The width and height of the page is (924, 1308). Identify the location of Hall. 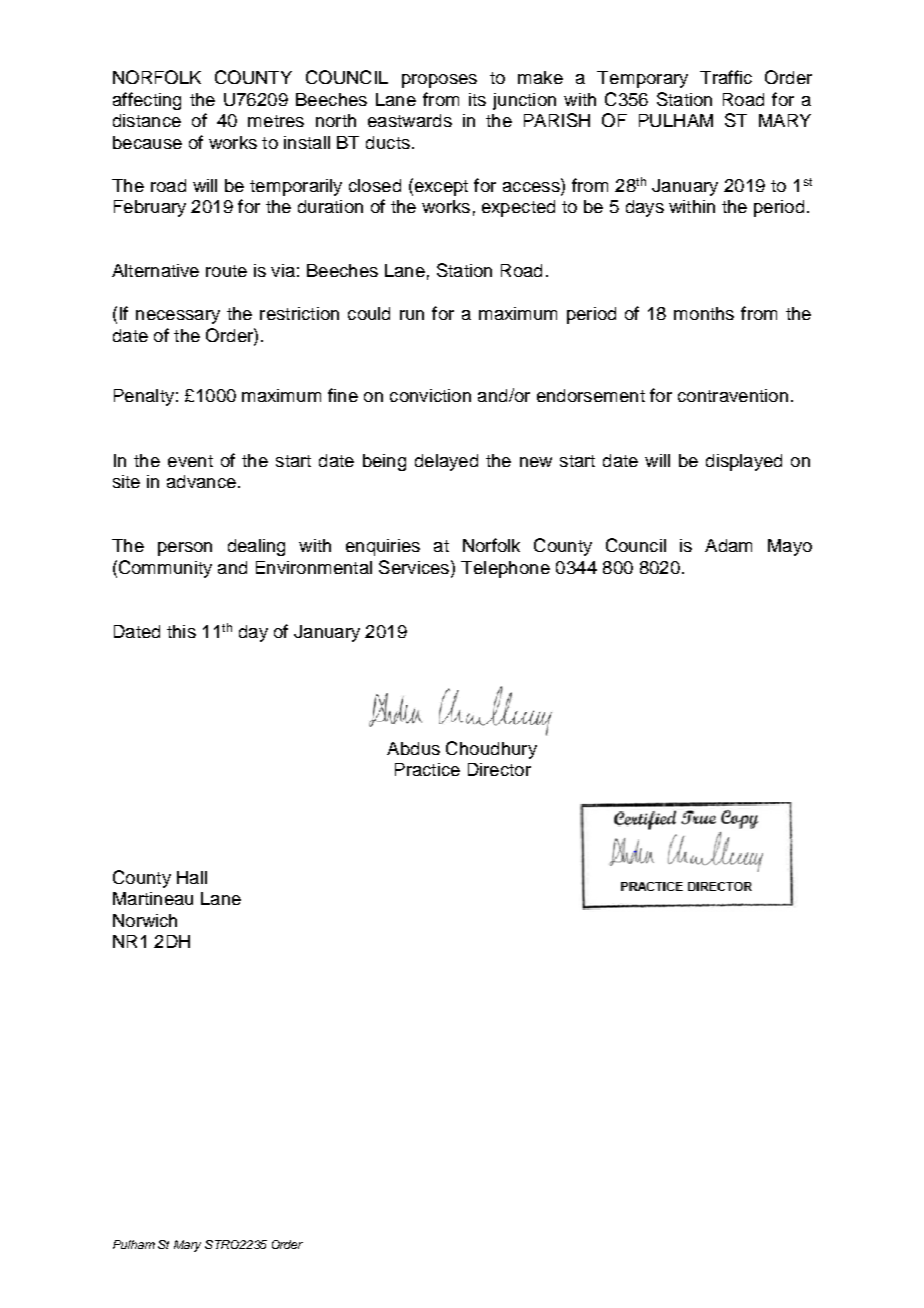
(192, 877).
